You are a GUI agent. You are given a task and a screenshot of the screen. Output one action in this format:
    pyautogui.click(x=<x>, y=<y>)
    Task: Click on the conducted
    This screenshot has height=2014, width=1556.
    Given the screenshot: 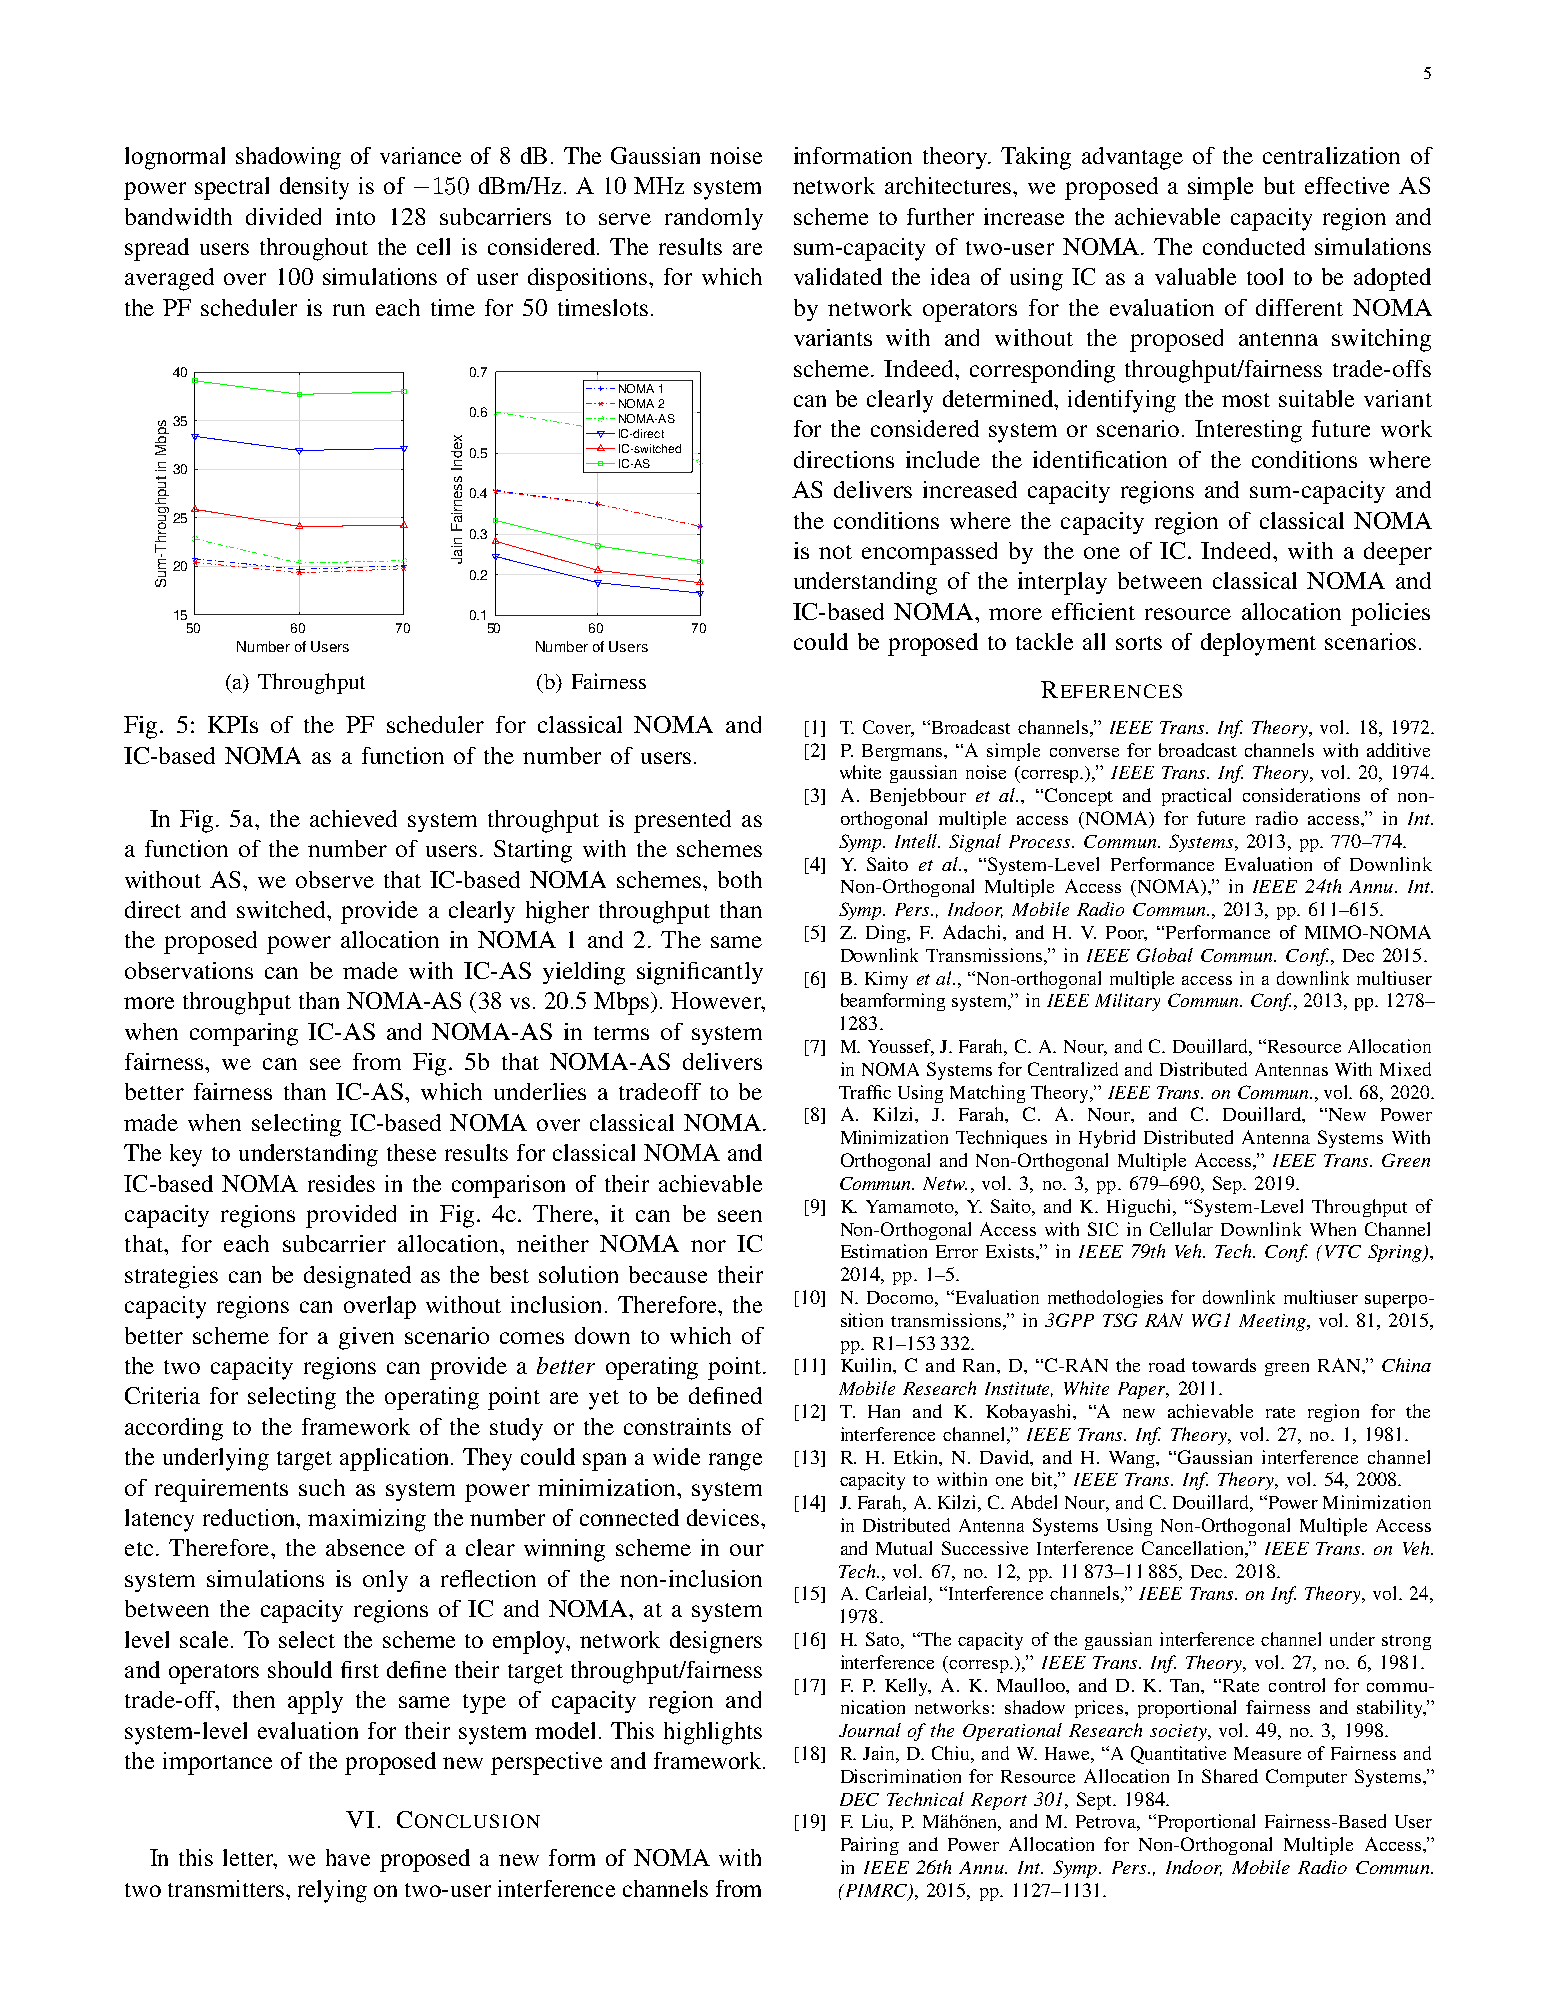 What is the action you would take?
    pyautogui.click(x=1254, y=246)
